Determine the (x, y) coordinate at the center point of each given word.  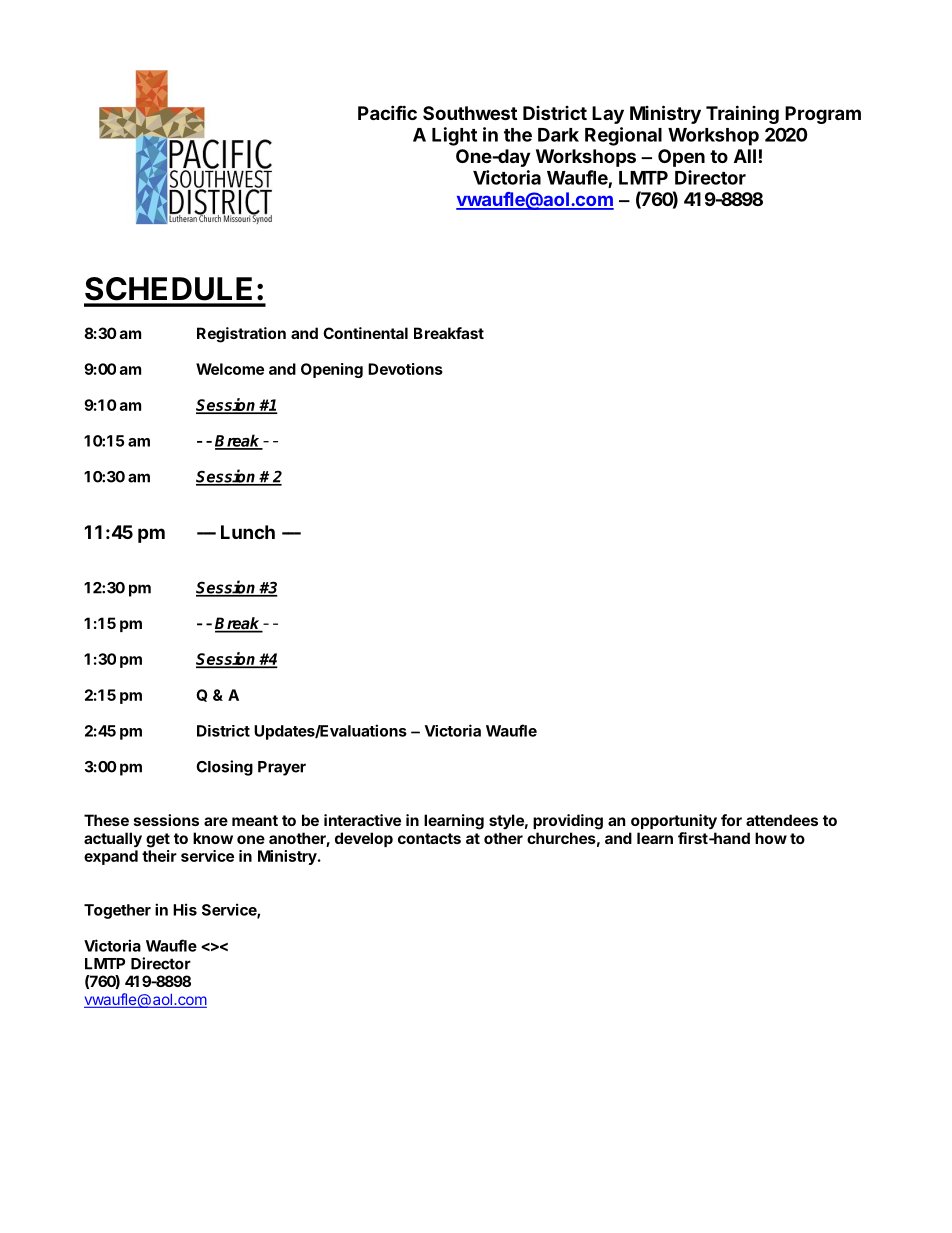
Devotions (405, 369)
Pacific (387, 112)
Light (454, 136)
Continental (365, 333)
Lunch (248, 532)
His (185, 909)
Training (742, 114)
